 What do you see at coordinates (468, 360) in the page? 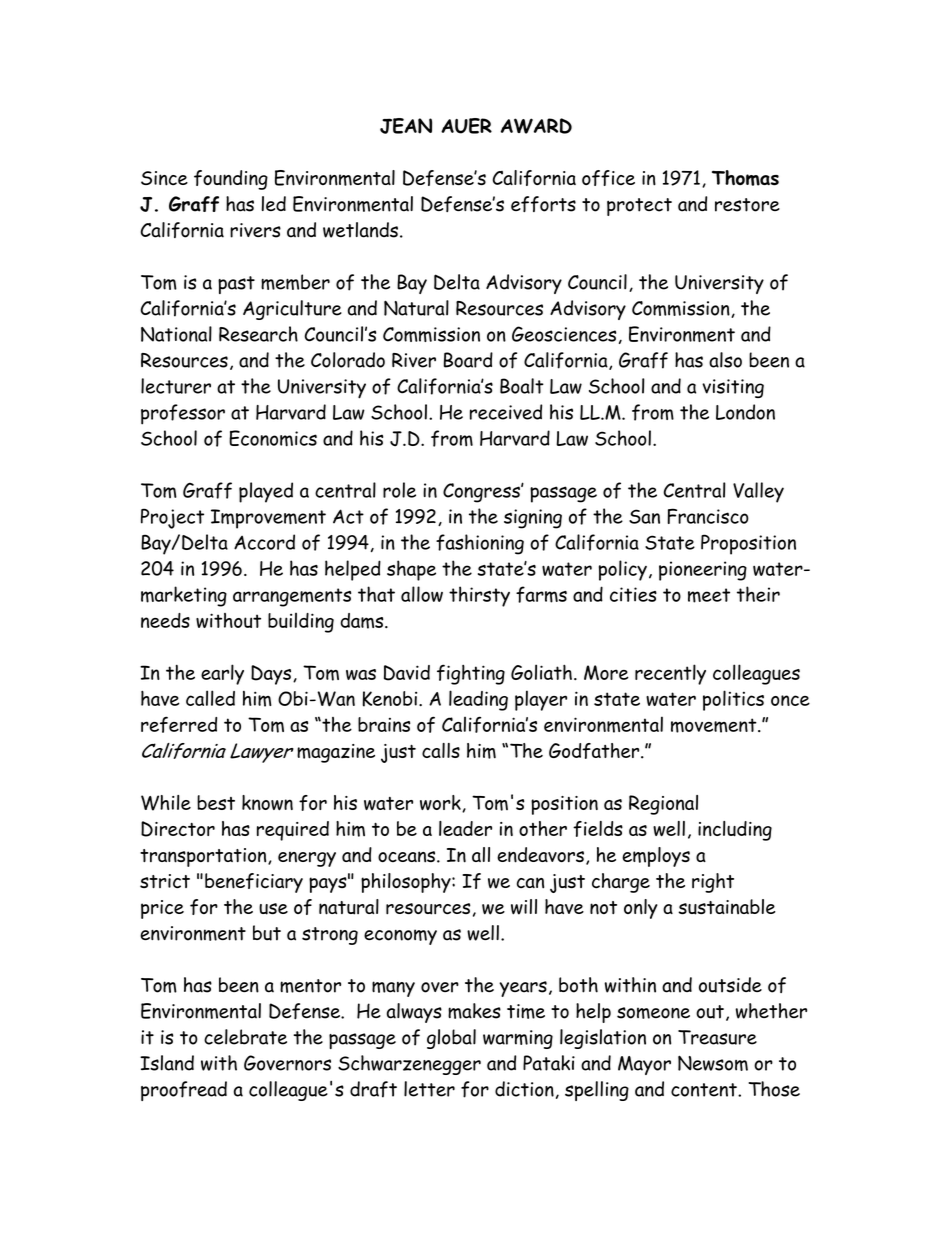
I see `Board` at bounding box center [468, 360].
